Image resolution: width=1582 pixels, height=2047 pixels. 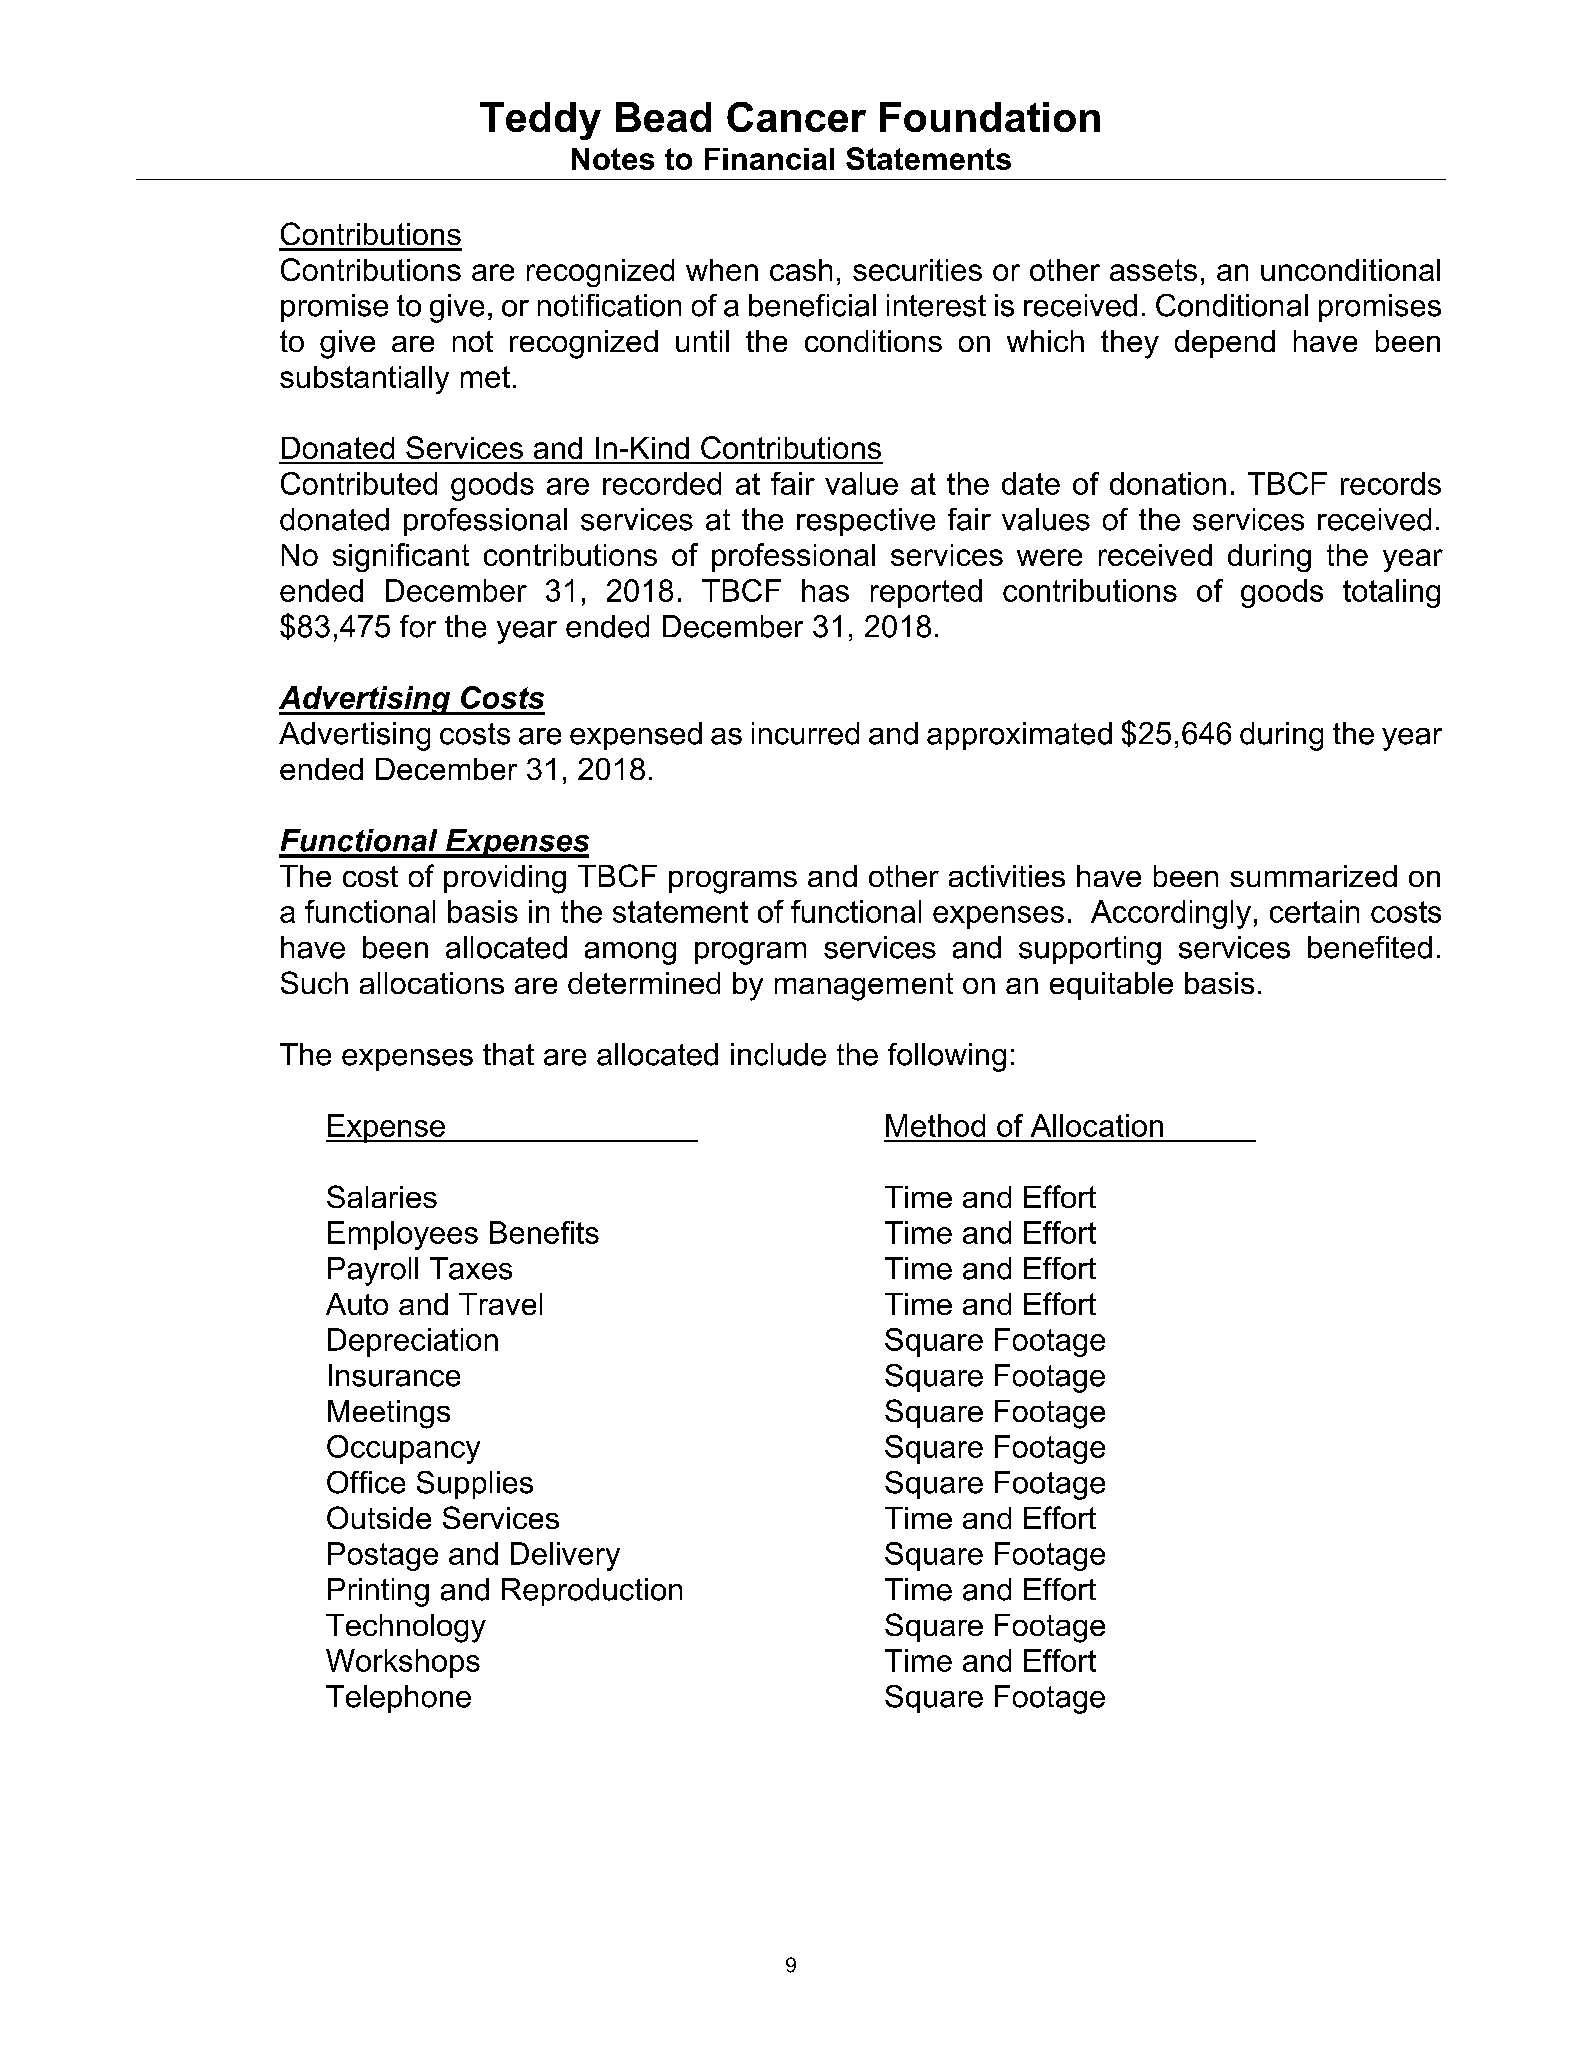 What do you see at coordinates (769, 159) in the screenshot?
I see `Financial` at bounding box center [769, 159].
